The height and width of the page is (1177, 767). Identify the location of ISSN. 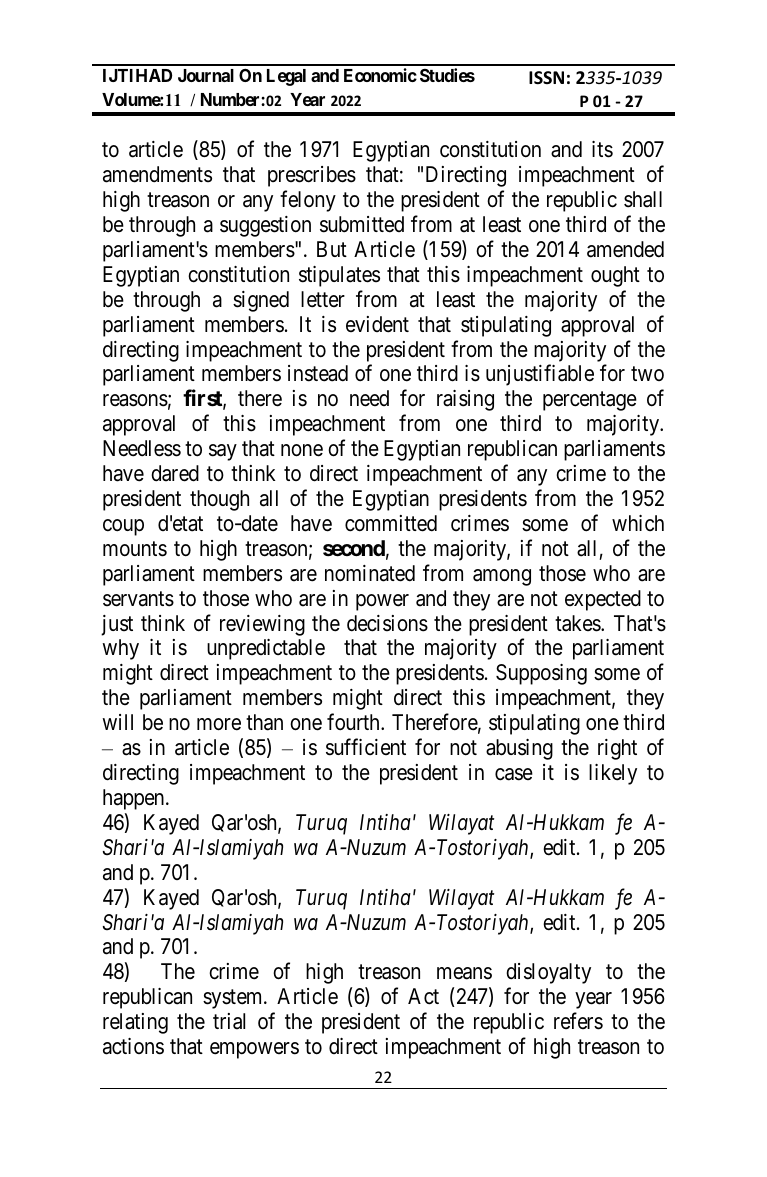
(546, 77).
